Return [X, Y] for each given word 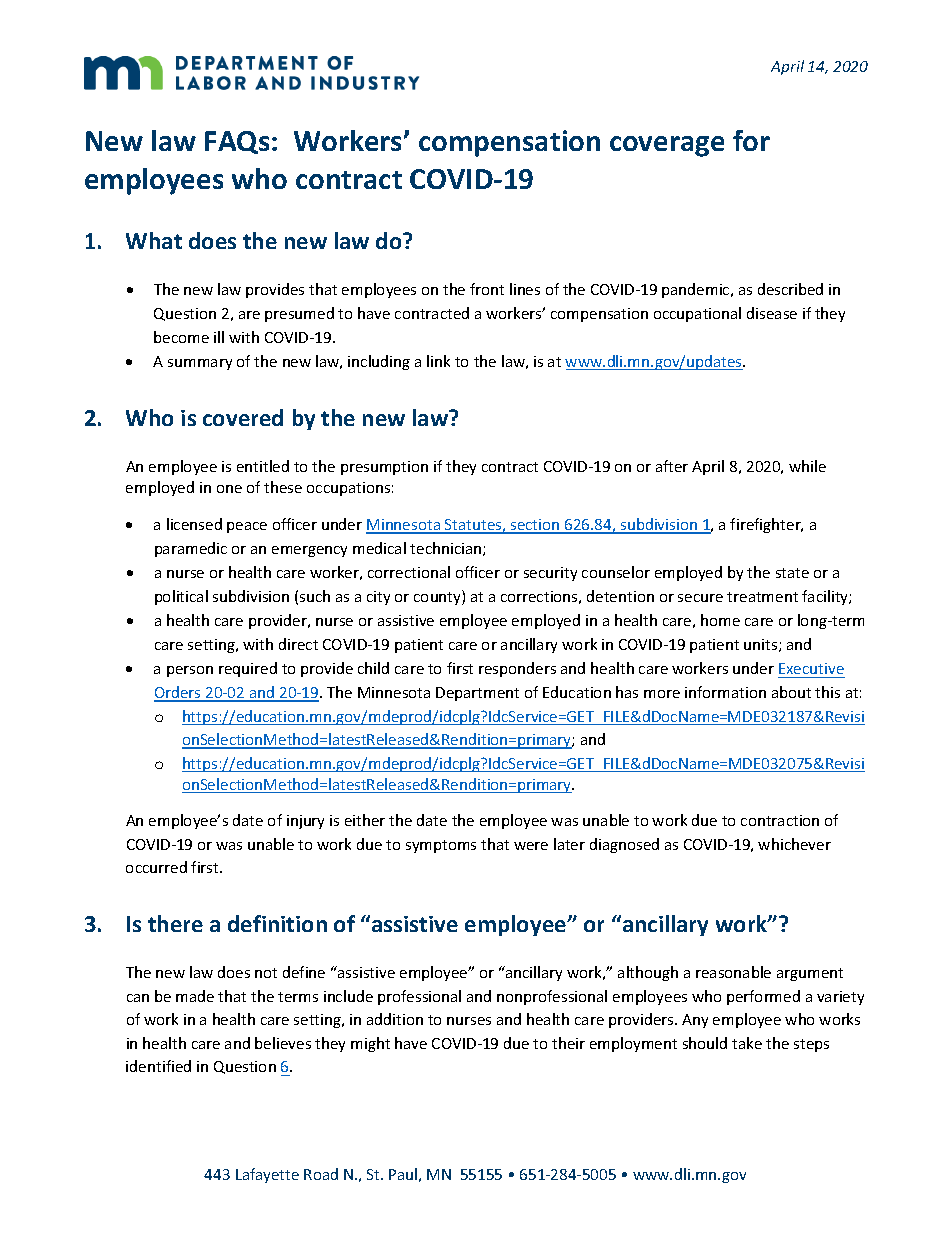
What [154, 240]
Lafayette [267, 1175]
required [248, 669]
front [487, 289]
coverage [667, 146]
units [762, 645]
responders [517, 669]
